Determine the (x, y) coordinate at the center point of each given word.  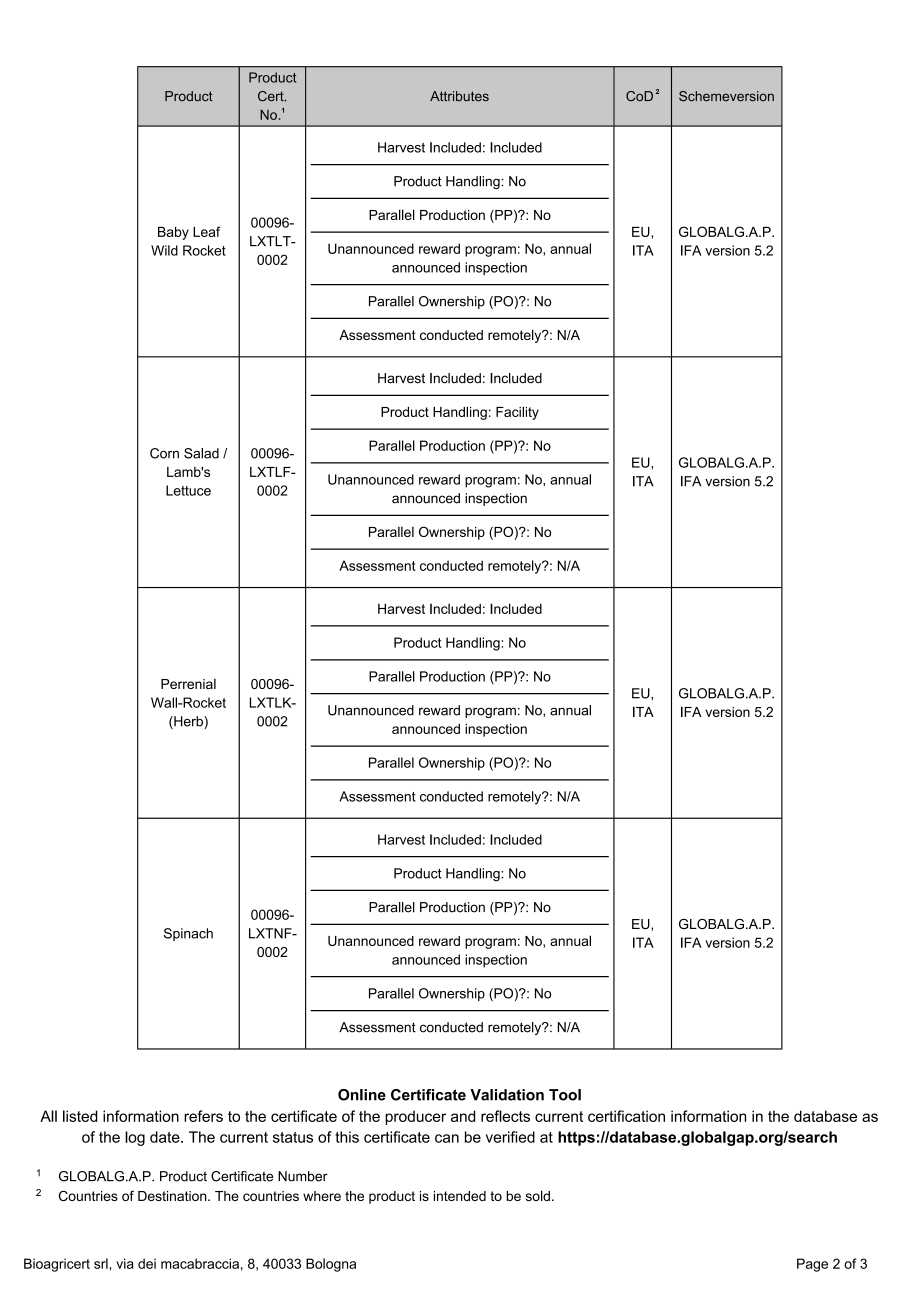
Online (362, 1095)
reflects (505, 1116)
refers (203, 1116)
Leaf (207, 231)
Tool (565, 1095)
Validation (507, 1095)
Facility (517, 413)
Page (812, 1265)
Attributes (459, 96)
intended (460, 1196)
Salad (201, 453)
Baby (173, 233)
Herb (188, 722)
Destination (173, 1196)
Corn (164, 453)
